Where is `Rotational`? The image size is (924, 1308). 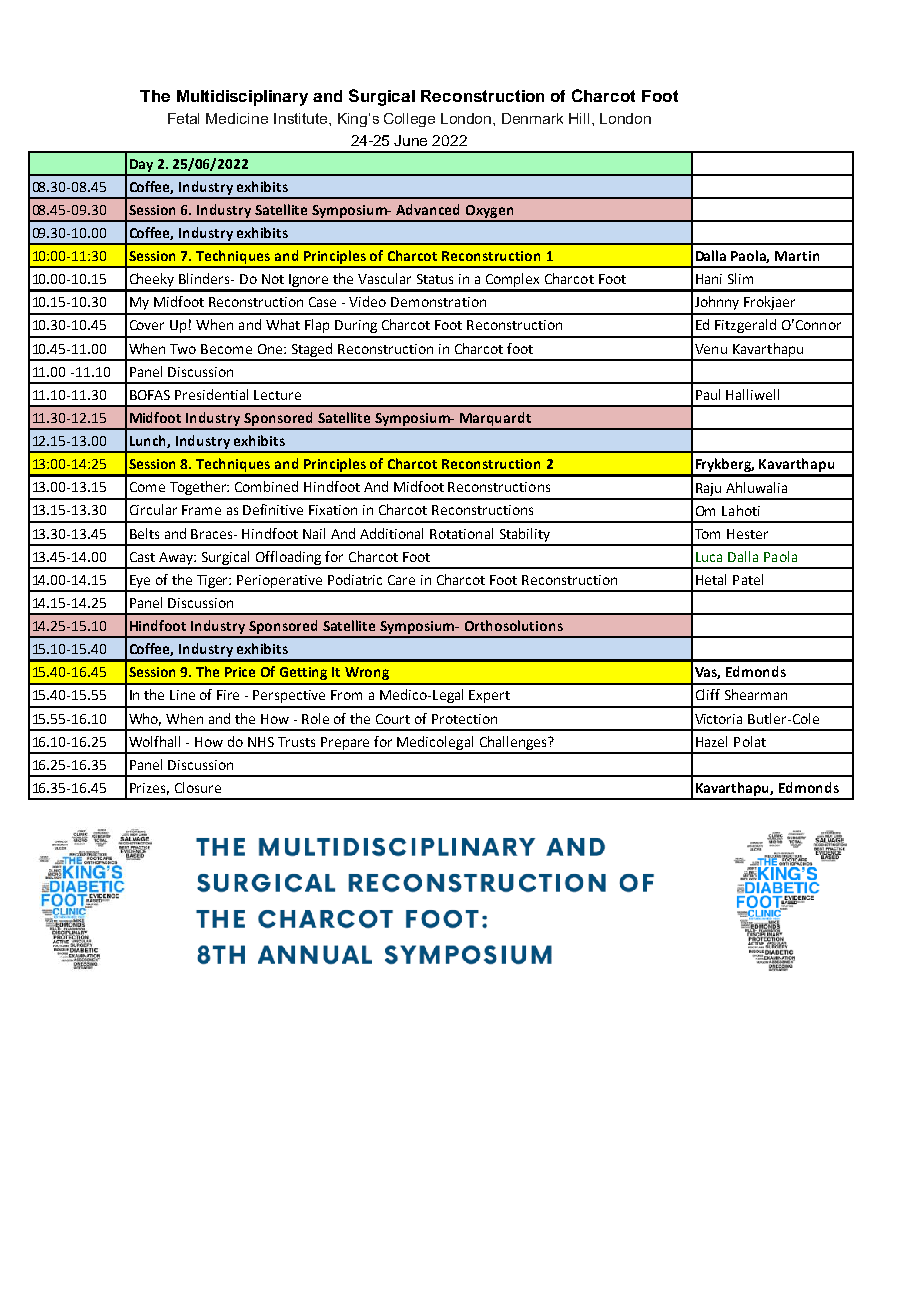
Rotational is located at coordinates (461, 533).
